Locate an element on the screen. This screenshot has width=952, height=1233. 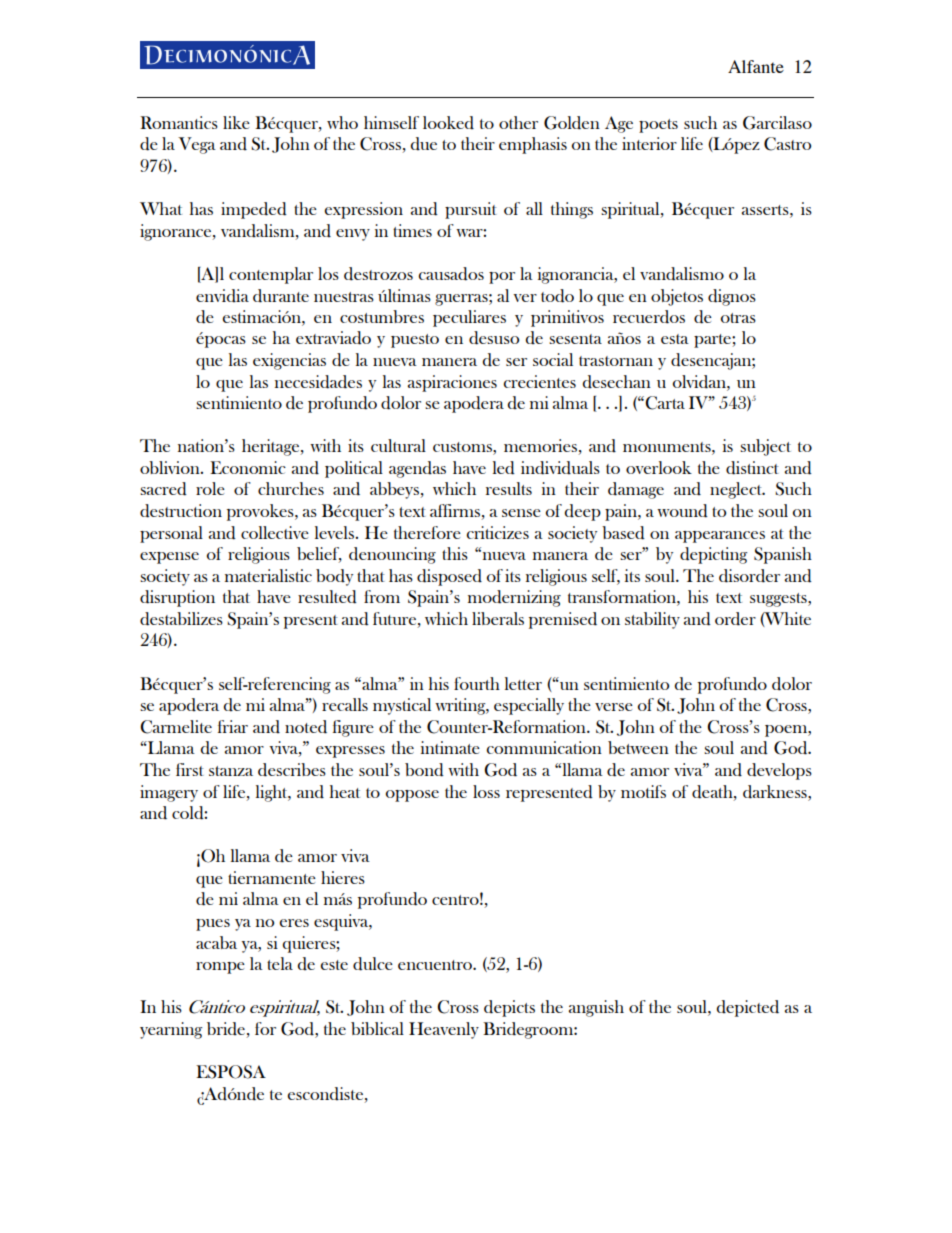
parte is located at coordinates (713, 341).
